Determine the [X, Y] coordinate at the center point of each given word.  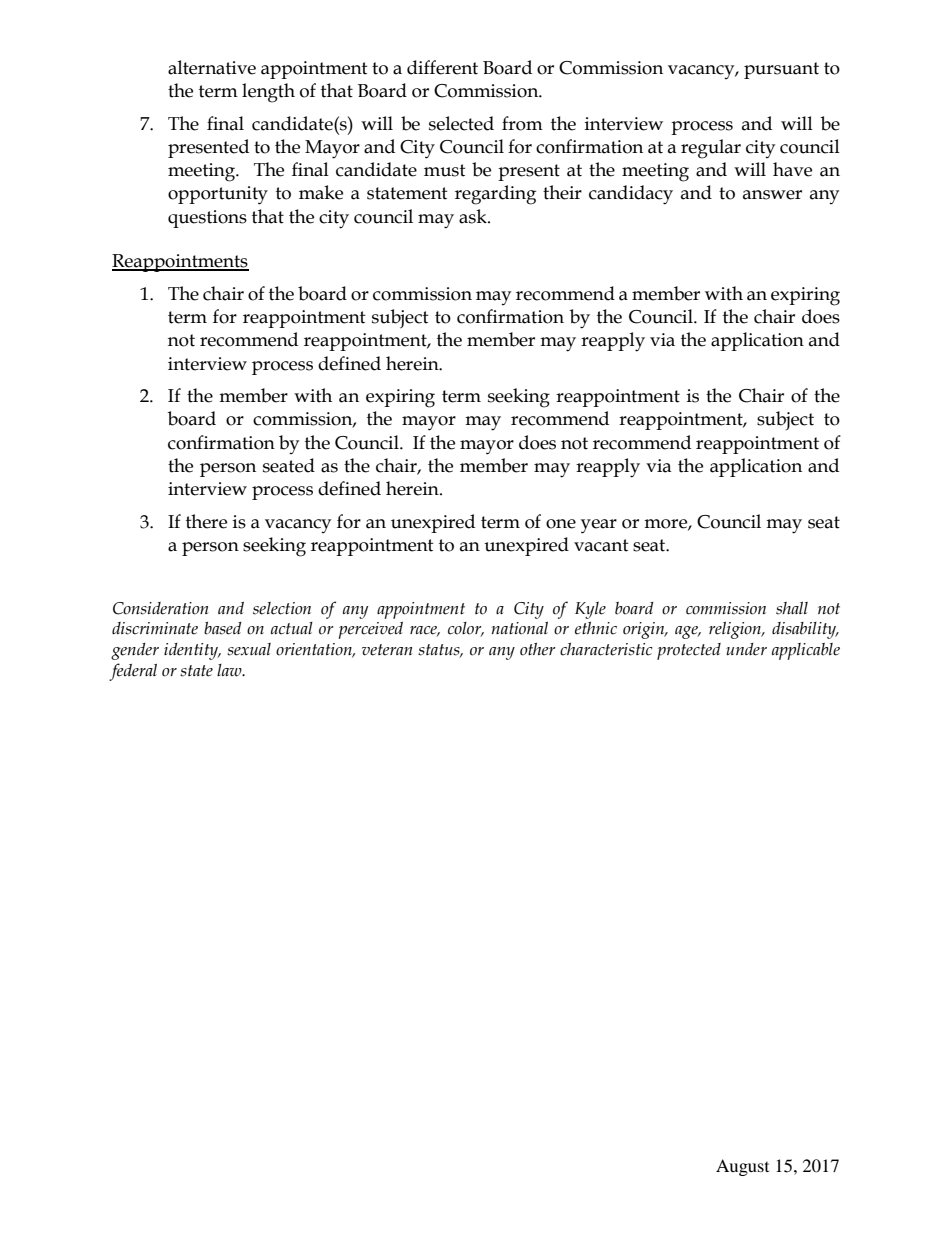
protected [689, 651]
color [466, 629]
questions [207, 219]
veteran [387, 650]
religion [736, 630]
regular [711, 149]
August [742, 1167]
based [223, 628]
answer [772, 195]
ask [474, 216]
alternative [212, 67]
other [538, 649]
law [230, 670]
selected [461, 123]
